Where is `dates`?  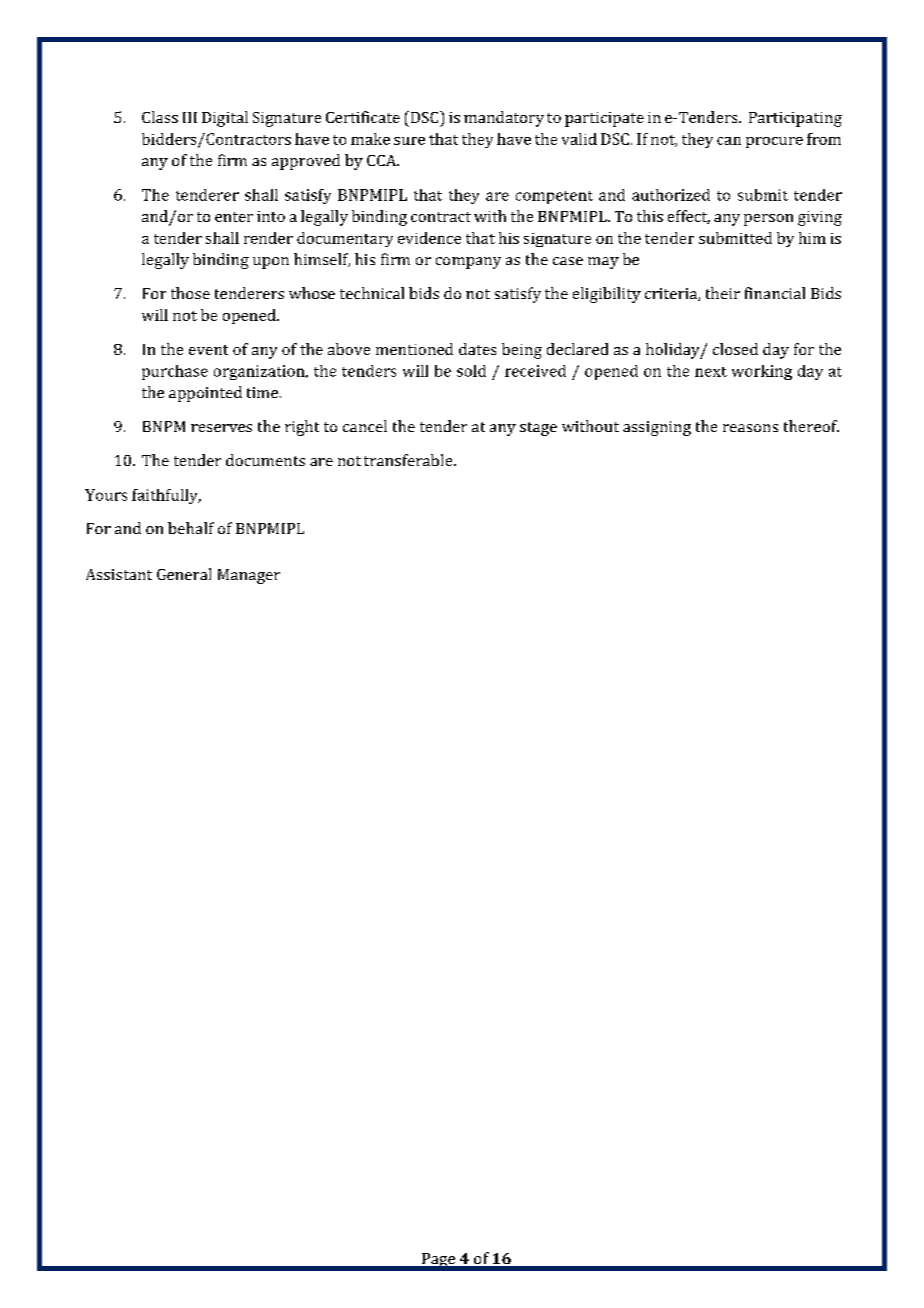 dates is located at coordinates (477, 349).
